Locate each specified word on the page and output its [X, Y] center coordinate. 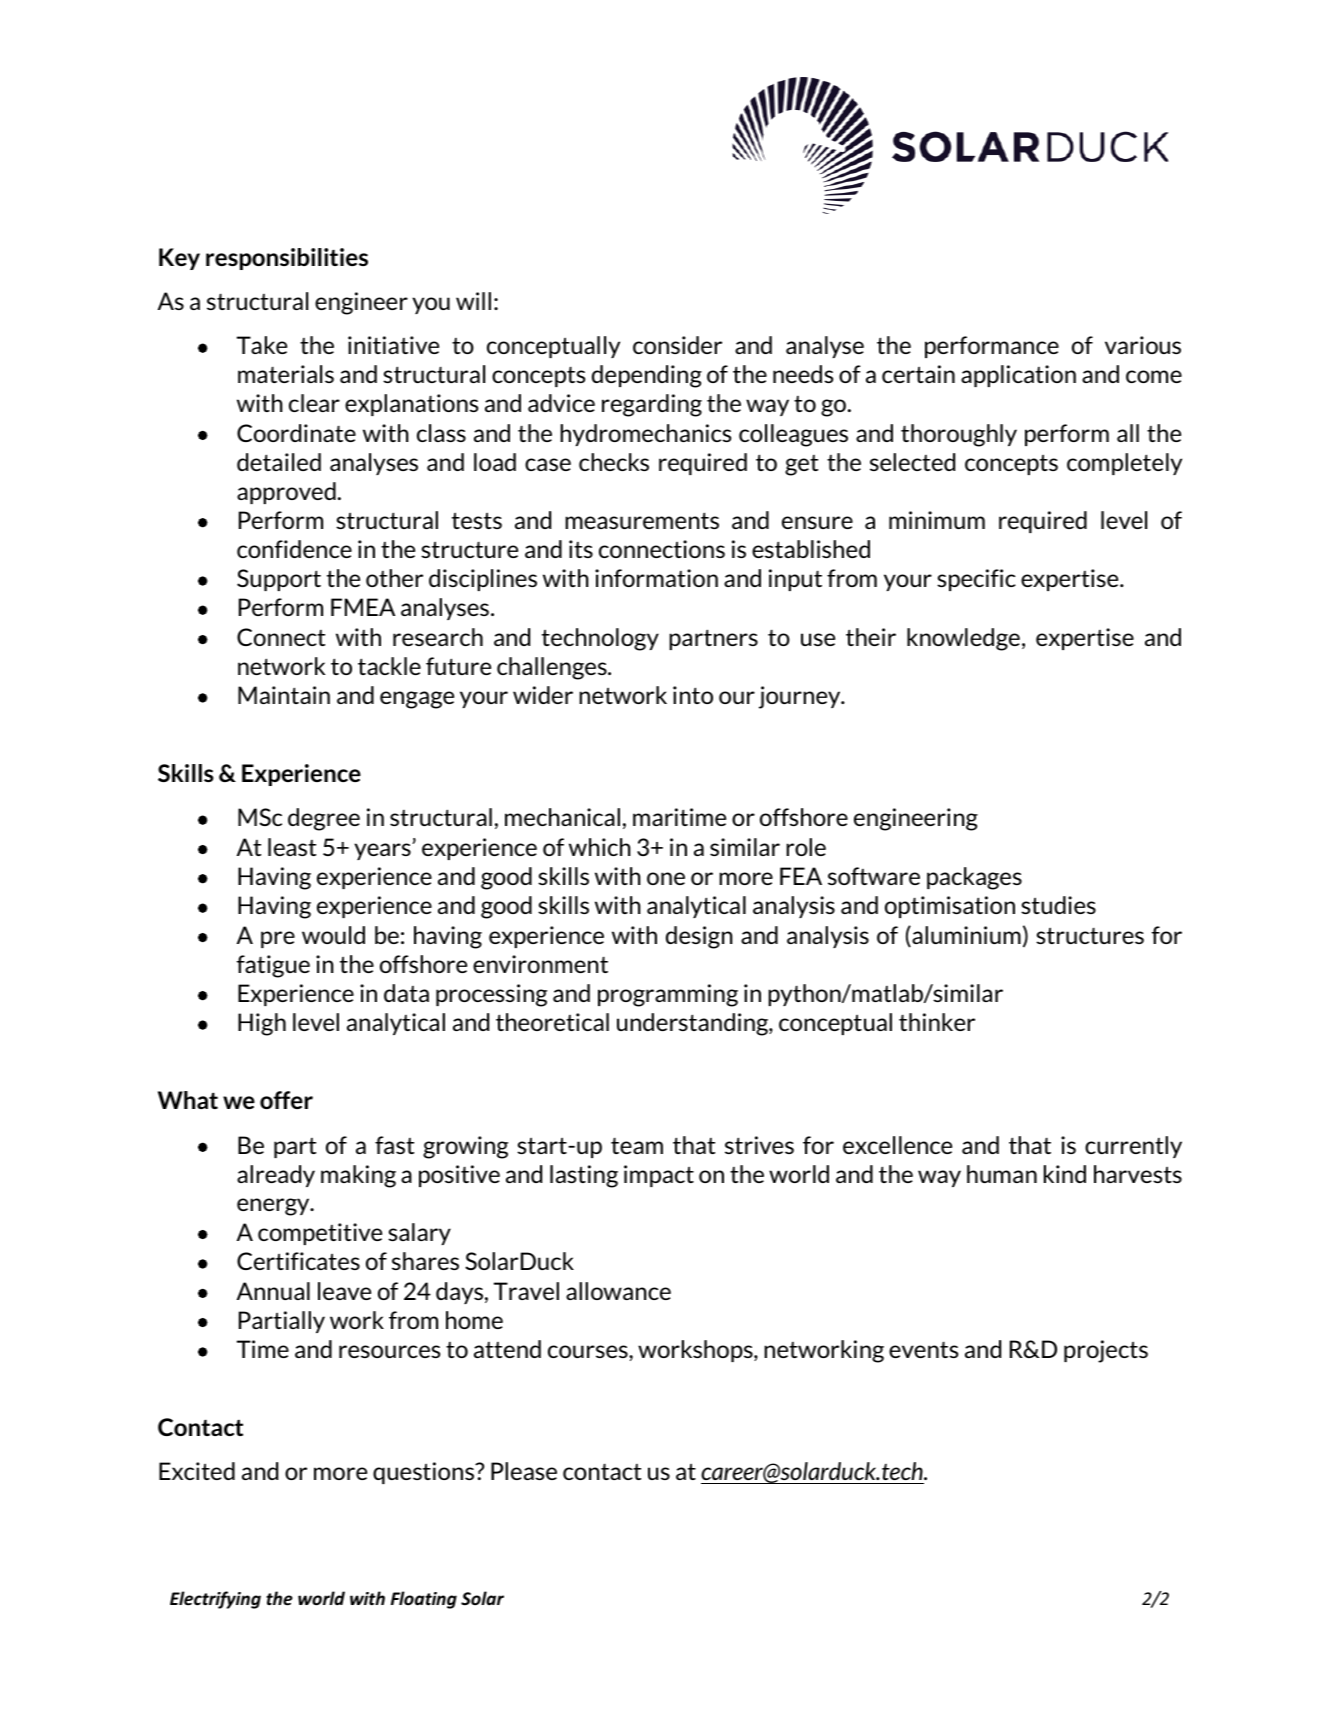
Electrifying [215, 1600]
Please [524, 1471]
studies [1058, 905]
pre [278, 939]
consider [677, 345]
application [1018, 376]
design [699, 937]
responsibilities [287, 259]
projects [1106, 1351]
